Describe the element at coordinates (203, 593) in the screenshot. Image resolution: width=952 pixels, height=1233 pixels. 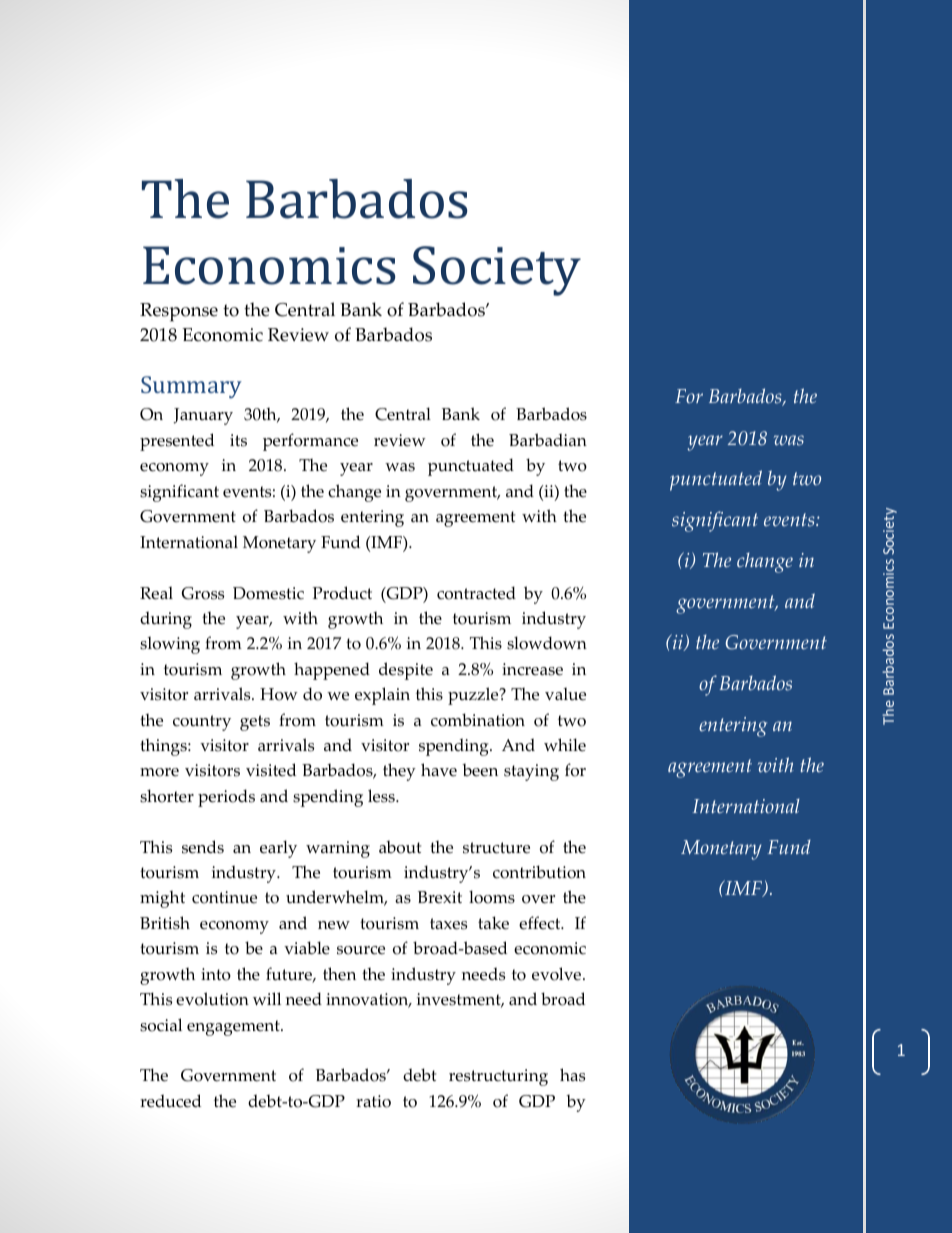
I see `Gross` at that location.
